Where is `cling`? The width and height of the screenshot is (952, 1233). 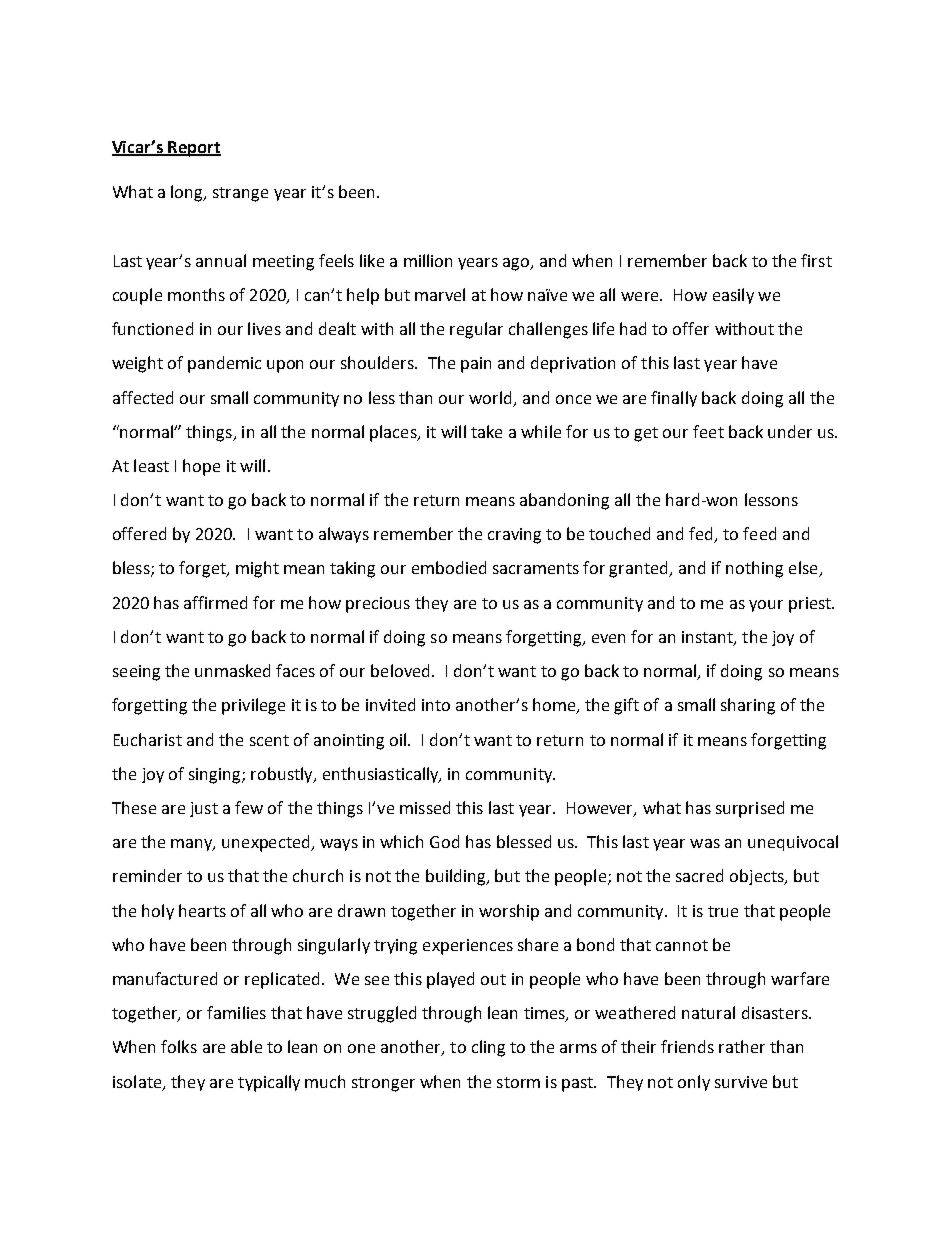 cling is located at coordinates (488, 1048).
